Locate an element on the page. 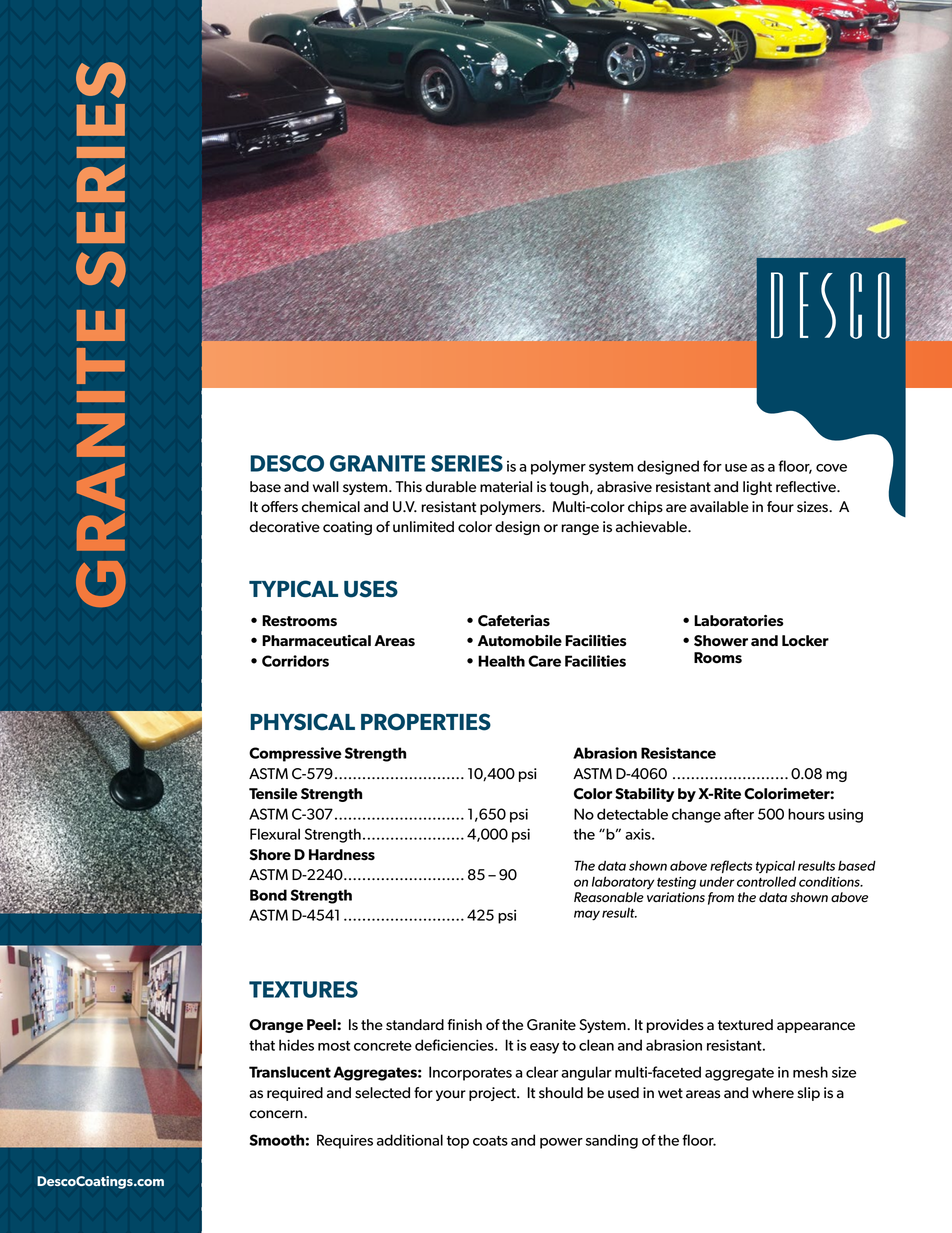 The height and width of the document is (1233, 952). Requires is located at coordinates (345, 1141).
